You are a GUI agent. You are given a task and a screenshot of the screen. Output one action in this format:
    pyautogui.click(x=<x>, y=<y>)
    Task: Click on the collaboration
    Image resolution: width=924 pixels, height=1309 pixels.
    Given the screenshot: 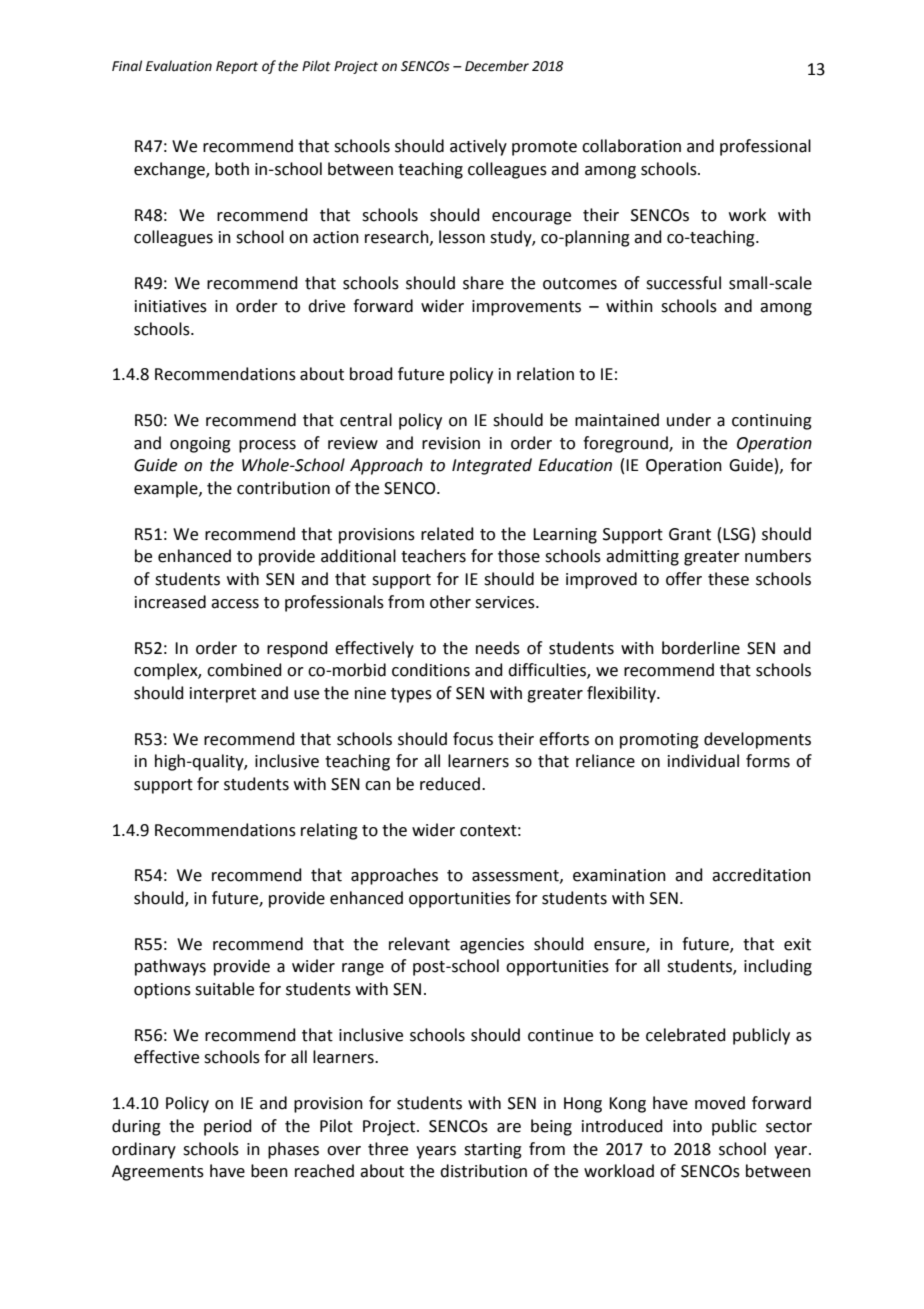 What is the action you would take?
    pyautogui.click(x=631, y=146)
